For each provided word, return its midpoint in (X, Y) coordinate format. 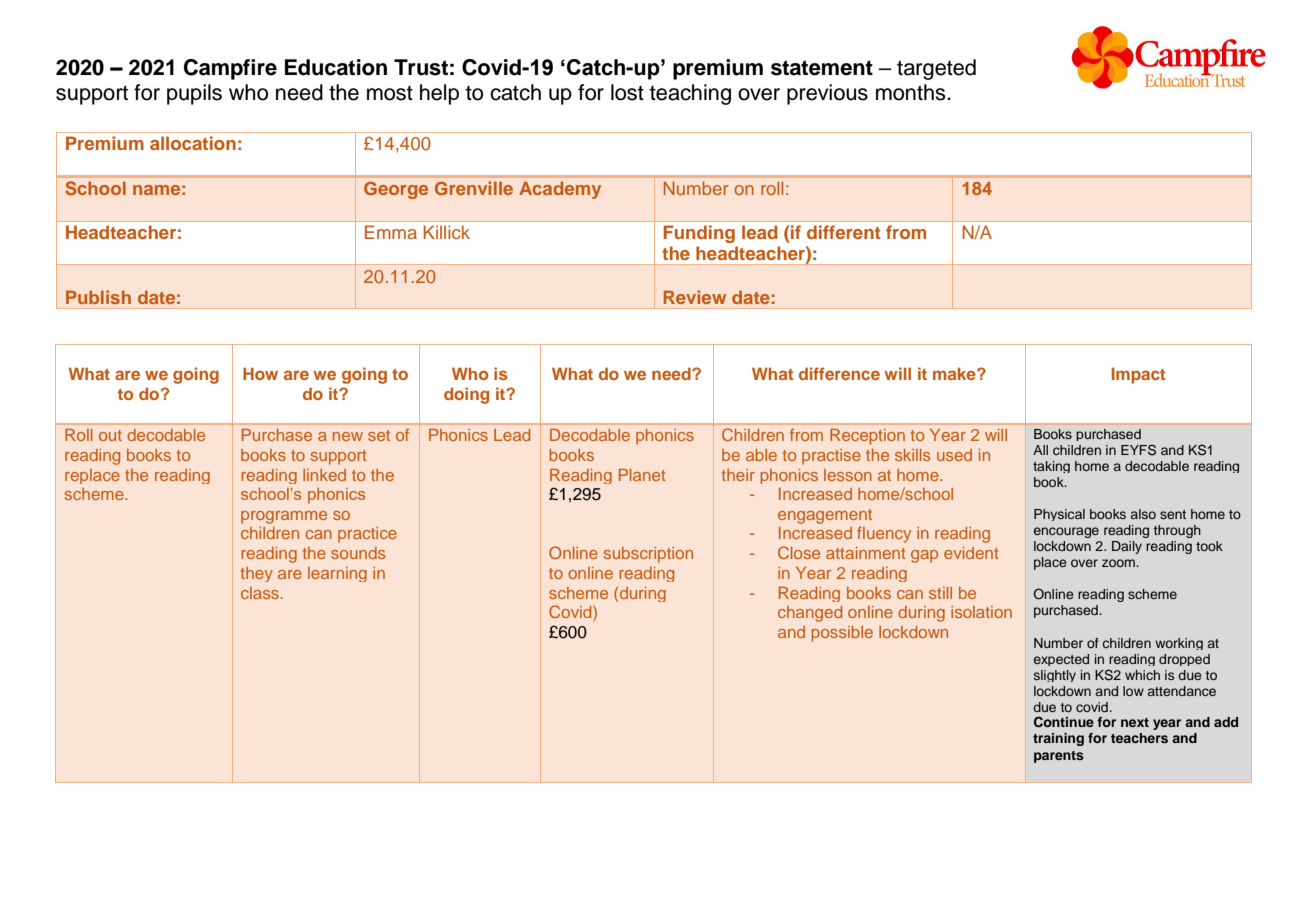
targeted (936, 69)
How (260, 373)
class (260, 593)
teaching (690, 94)
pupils (194, 94)
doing (466, 395)
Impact (1138, 375)
